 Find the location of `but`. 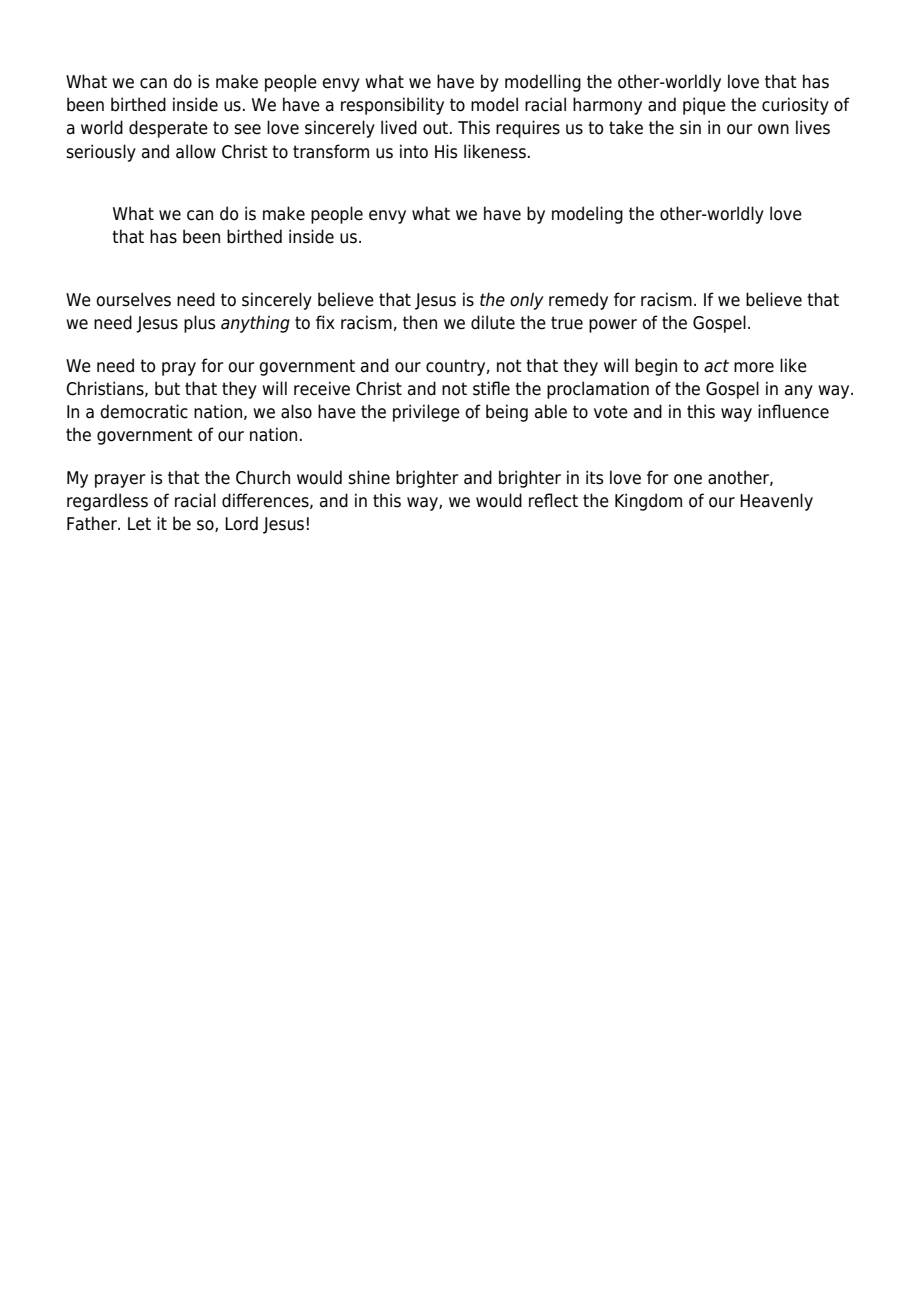

but is located at coordinates (167, 388).
